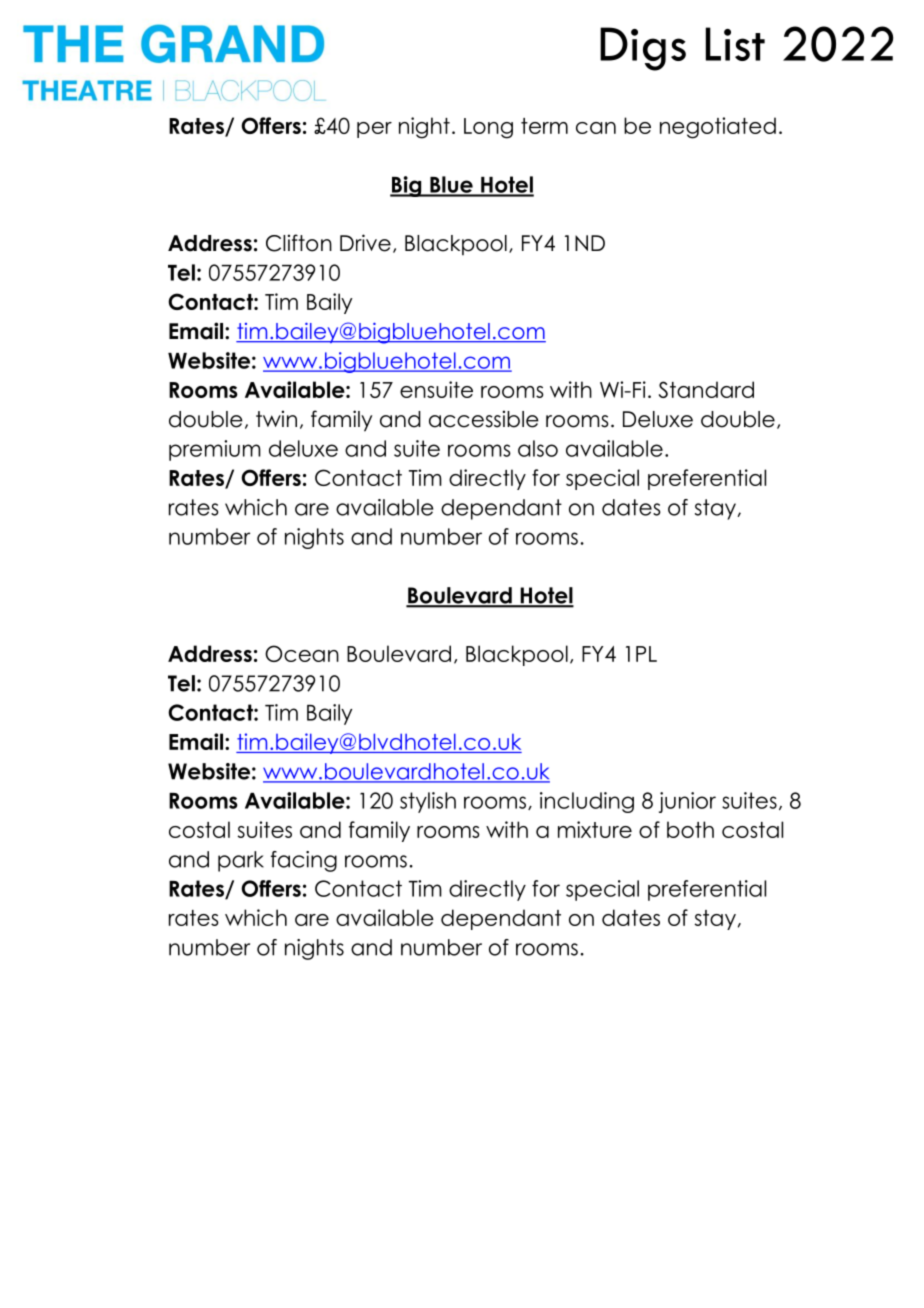 Image resolution: width=924 pixels, height=1308 pixels. What do you see at coordinates (215, 450) in the image?
I see `premium` at bounding box center [215, 450].
